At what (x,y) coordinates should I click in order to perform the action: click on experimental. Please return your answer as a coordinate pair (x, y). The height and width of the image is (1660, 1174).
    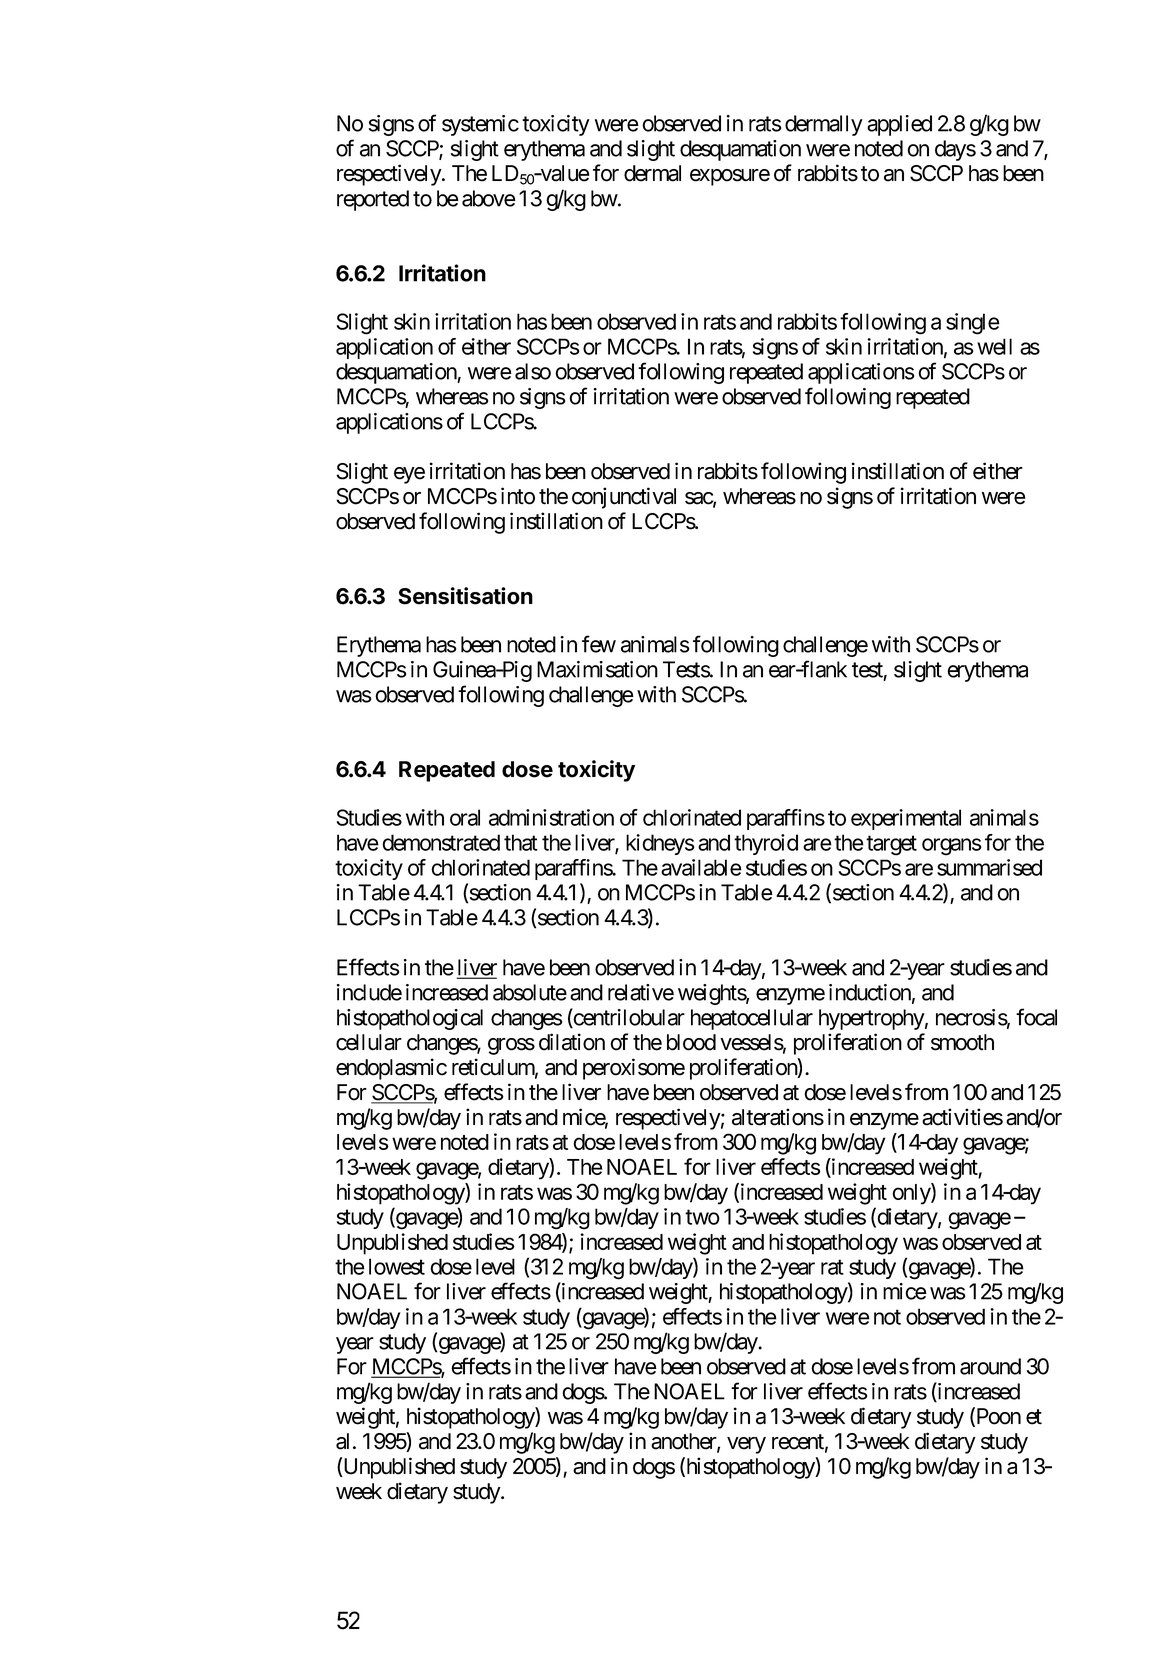
    Looking at the image, I should click on (906, 819).
